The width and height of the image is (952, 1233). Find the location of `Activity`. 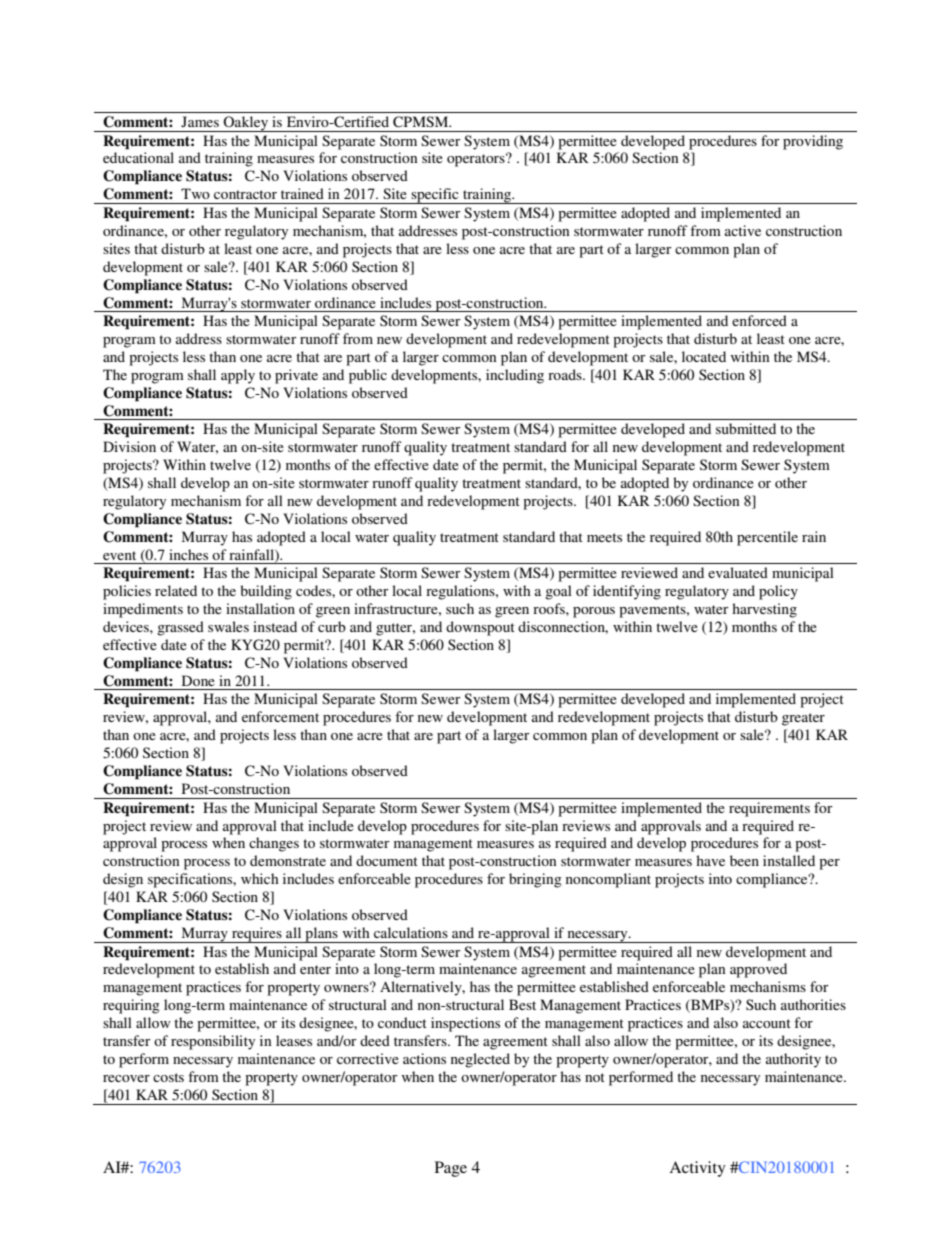

Activity is located at coordinates (697, 1169).
